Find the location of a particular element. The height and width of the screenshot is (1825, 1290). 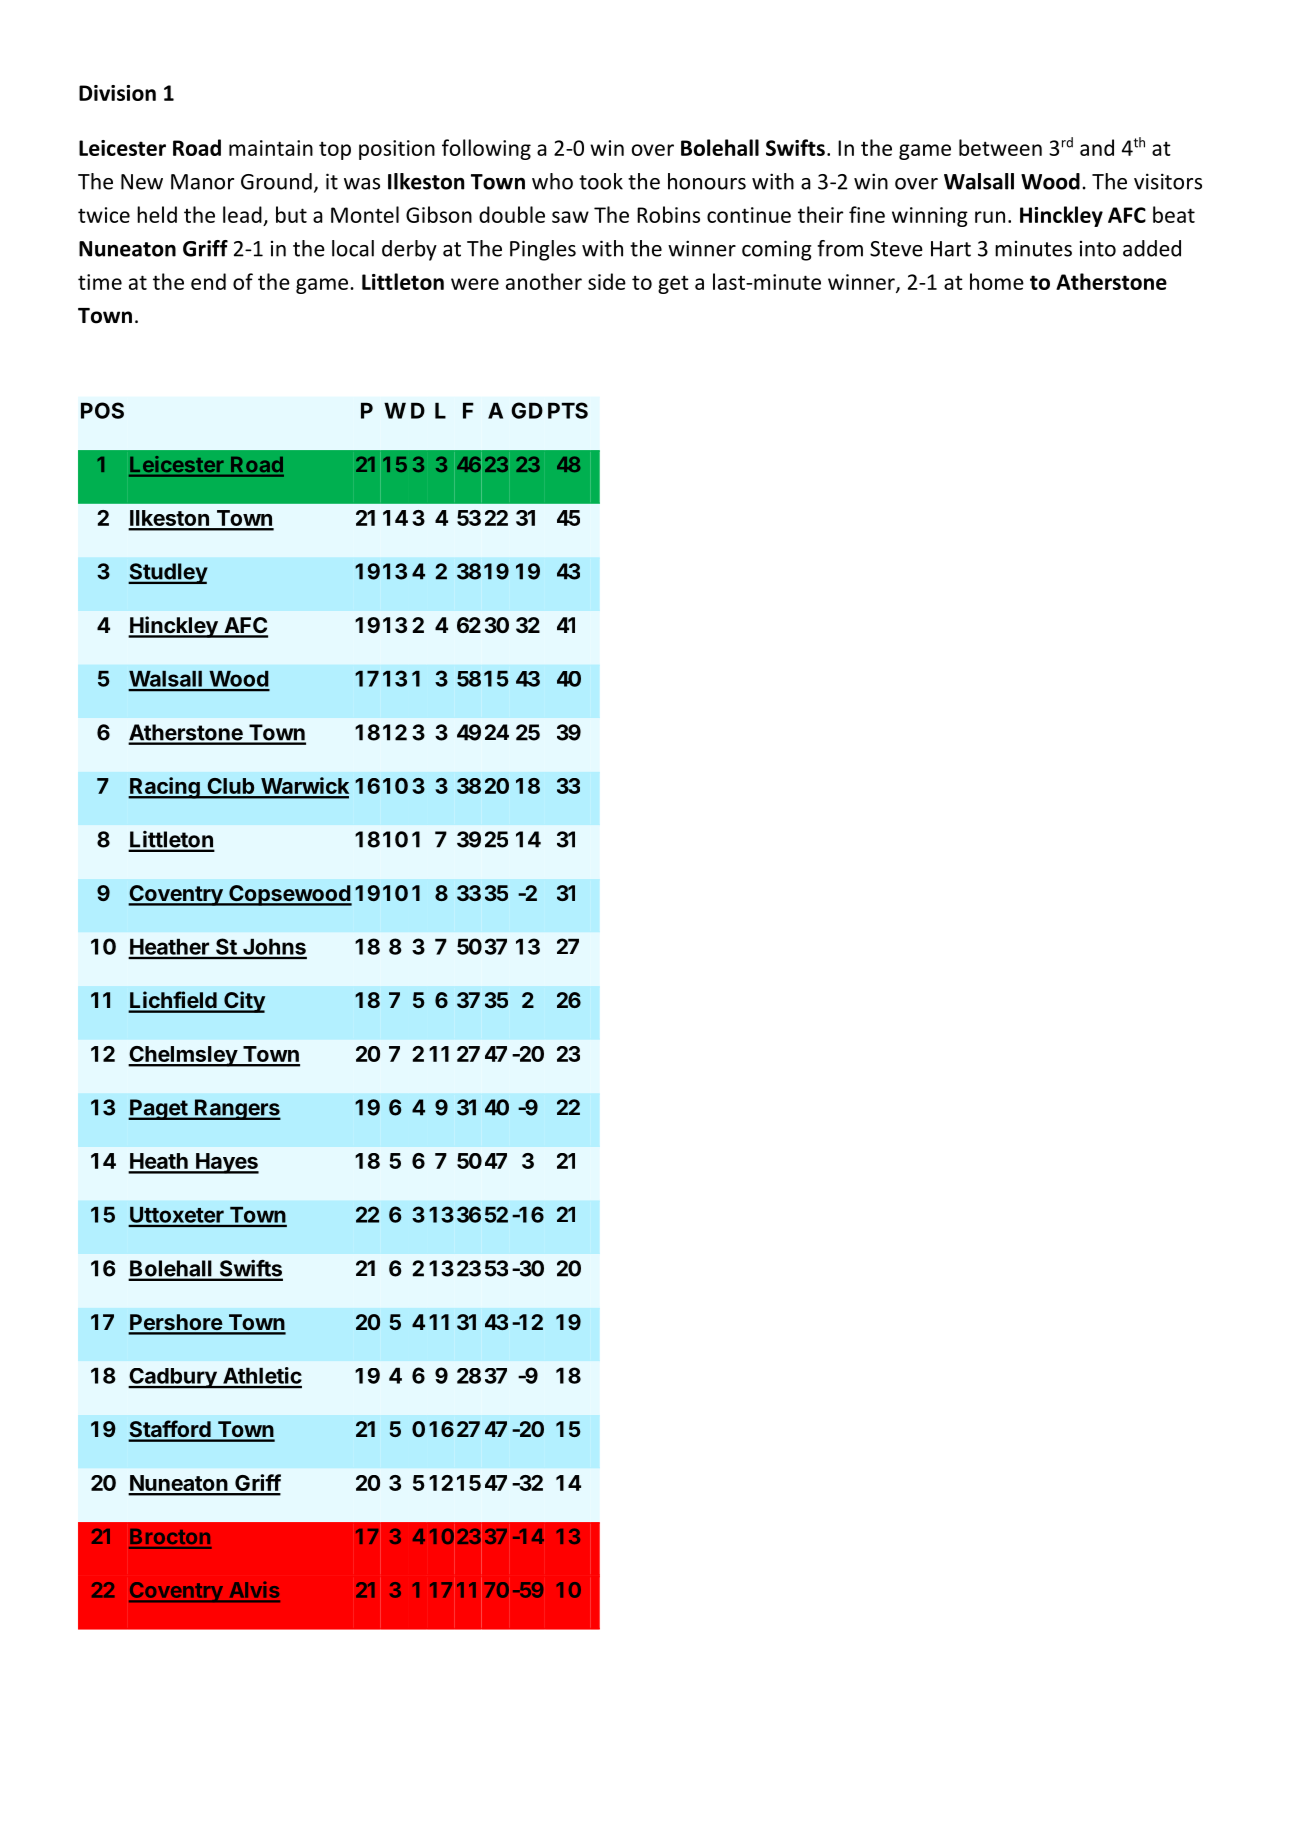

between is located at coordinates (1000, 147).
